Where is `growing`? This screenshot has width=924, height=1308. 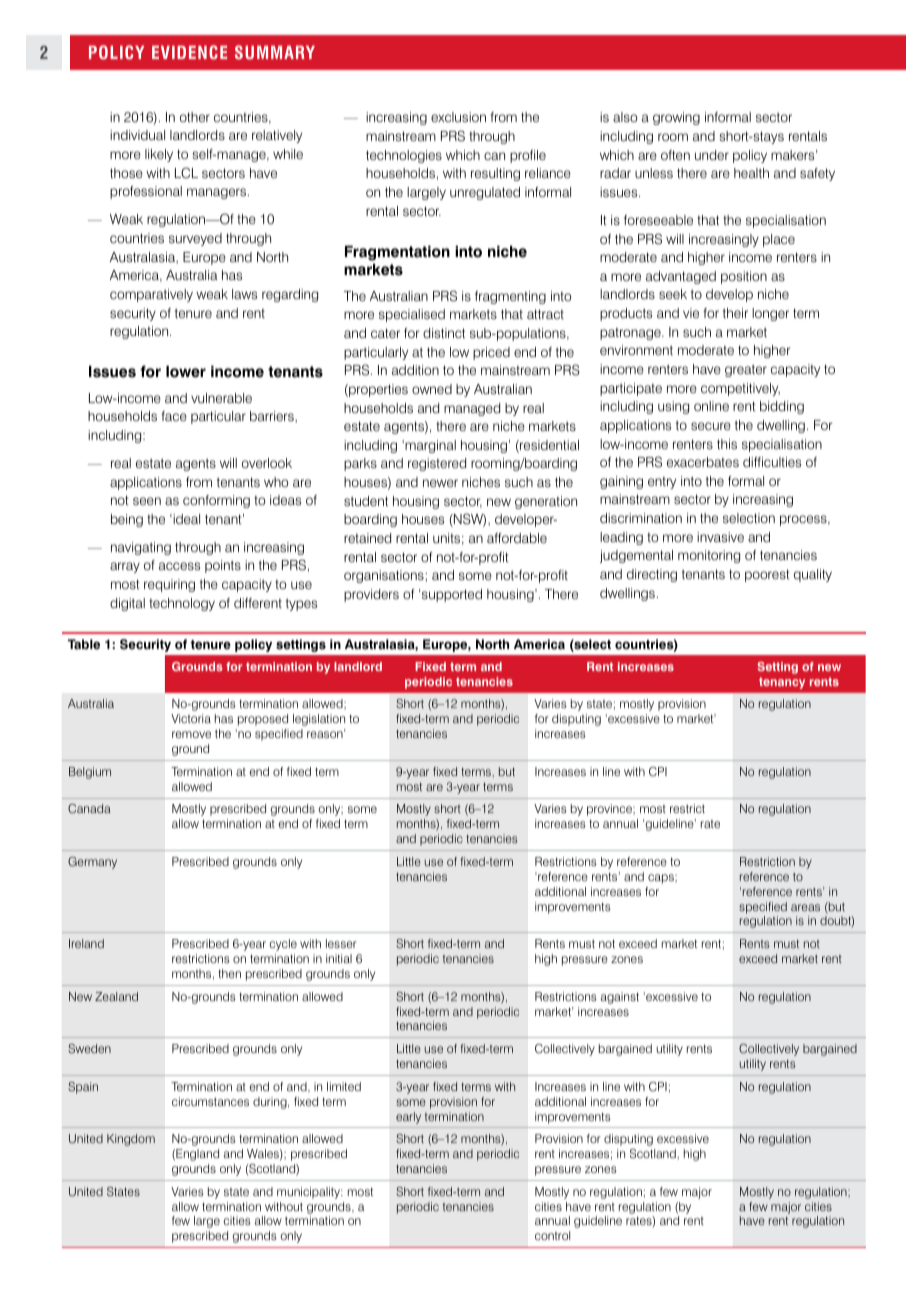
growing is located at coordinates (676, 118).
